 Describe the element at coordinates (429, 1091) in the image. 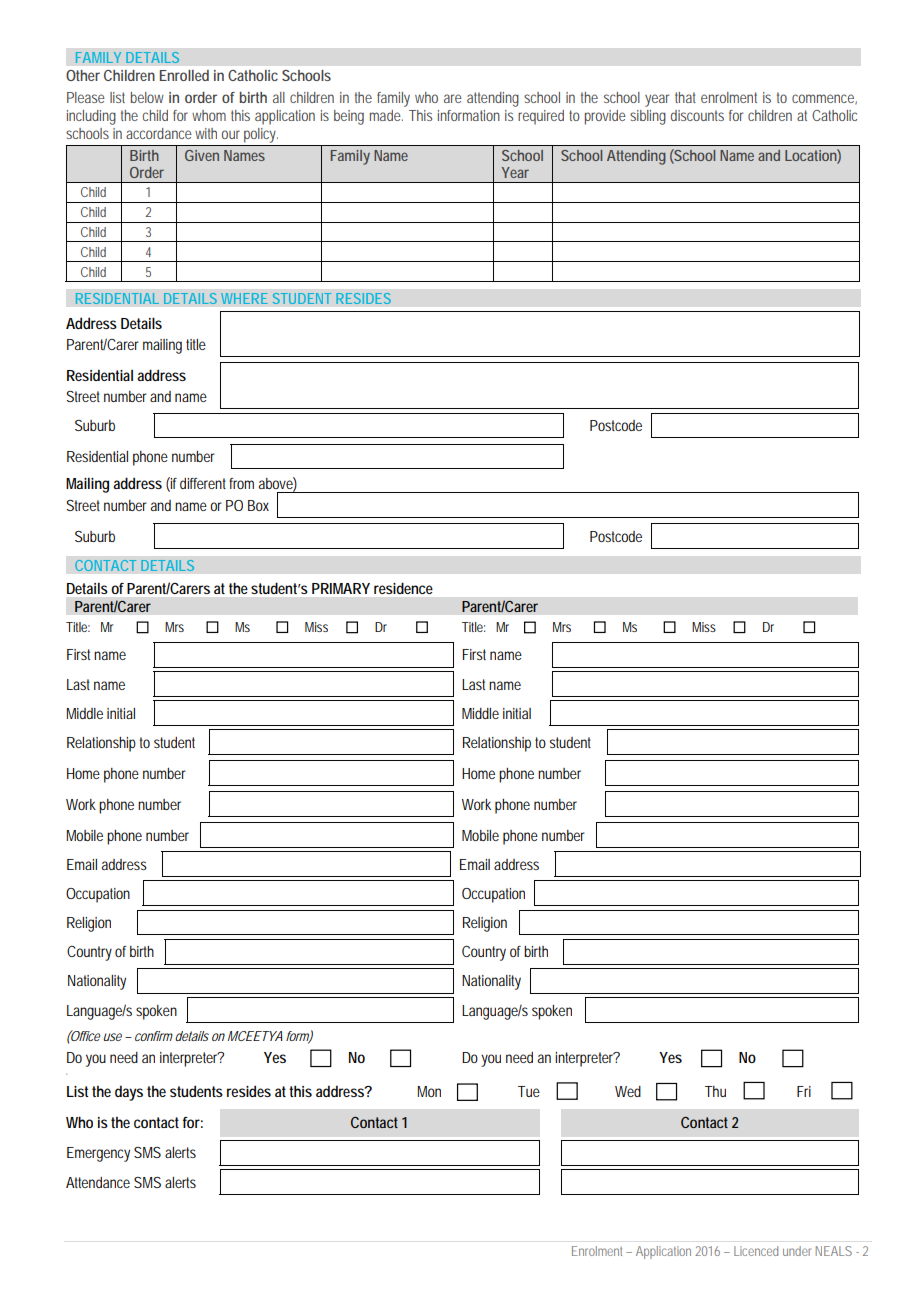

I see `Mon` at that location.
